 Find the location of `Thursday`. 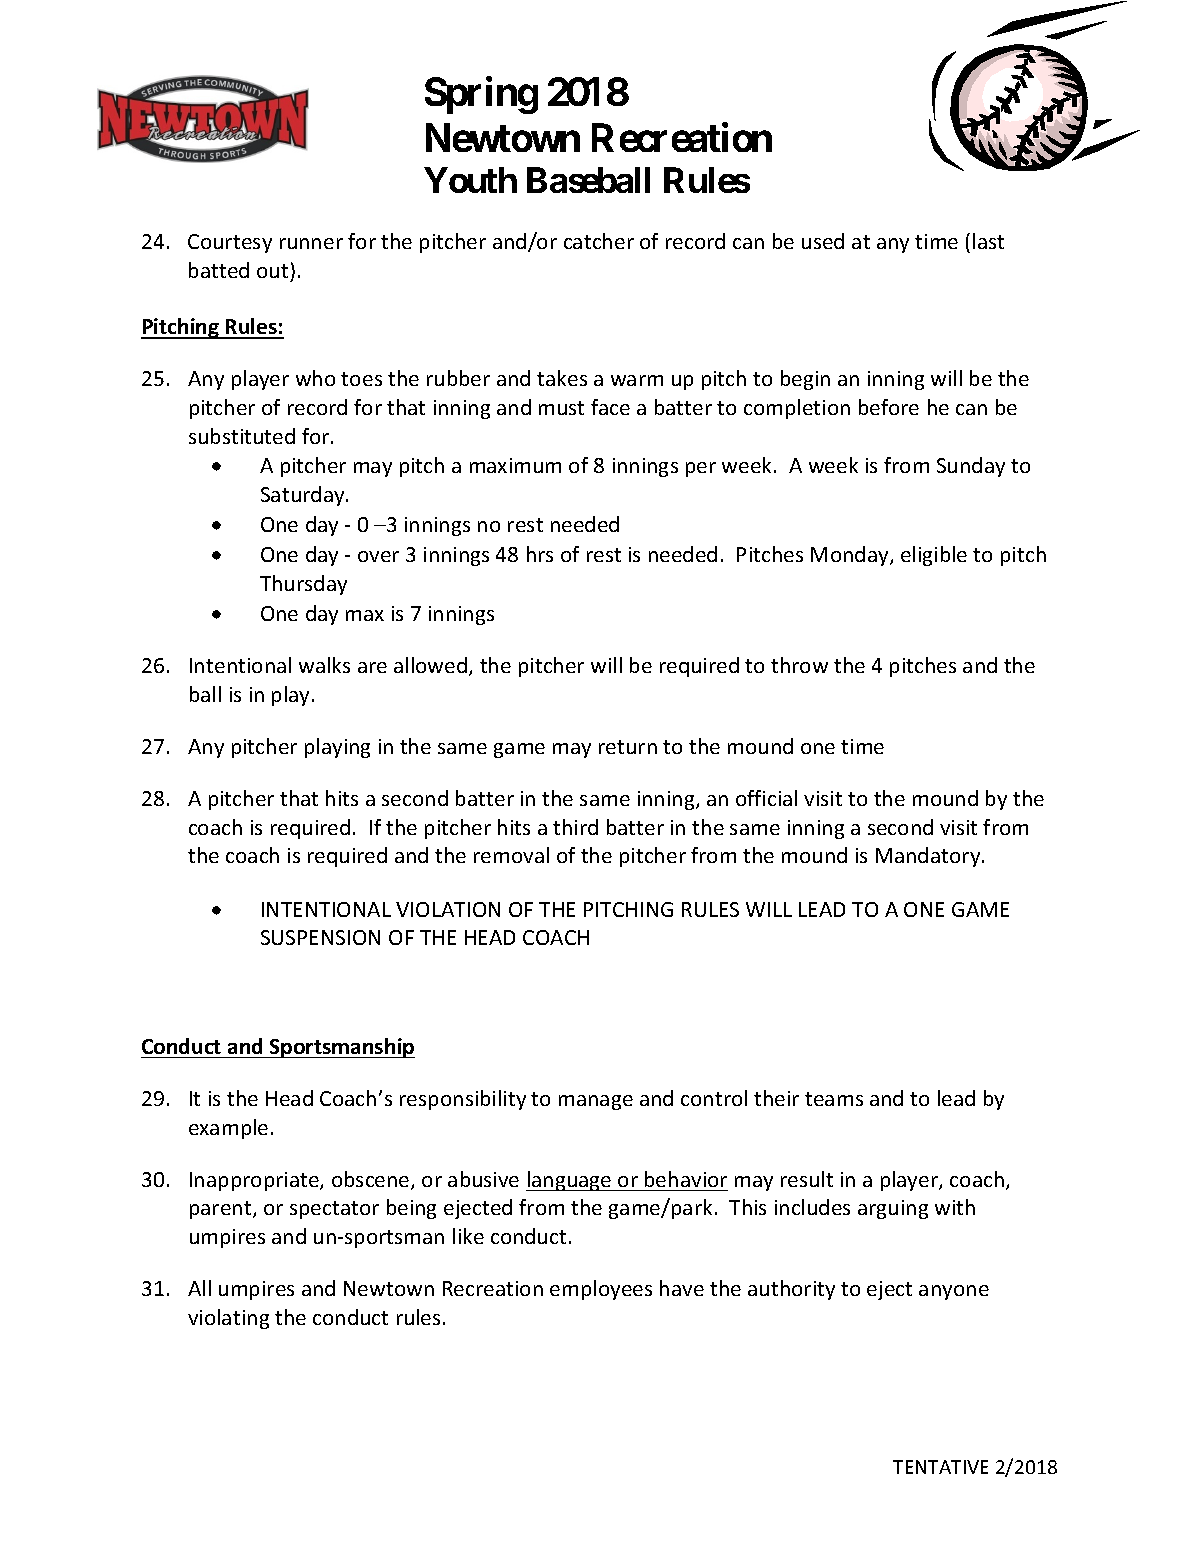

Thursday is located at coordinates (303, 585).
